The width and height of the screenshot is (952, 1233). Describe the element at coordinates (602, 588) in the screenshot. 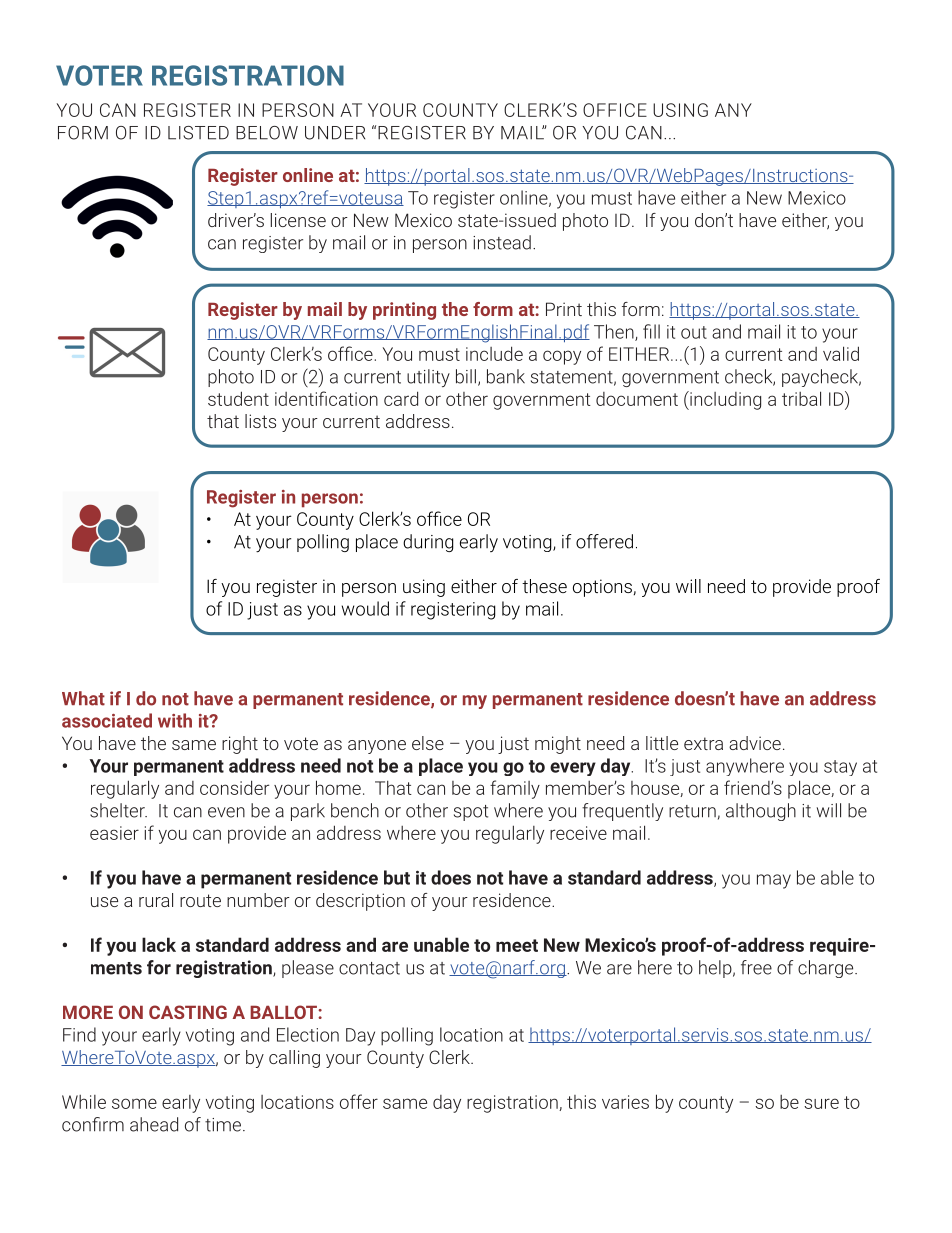

I see `options` at that location.
